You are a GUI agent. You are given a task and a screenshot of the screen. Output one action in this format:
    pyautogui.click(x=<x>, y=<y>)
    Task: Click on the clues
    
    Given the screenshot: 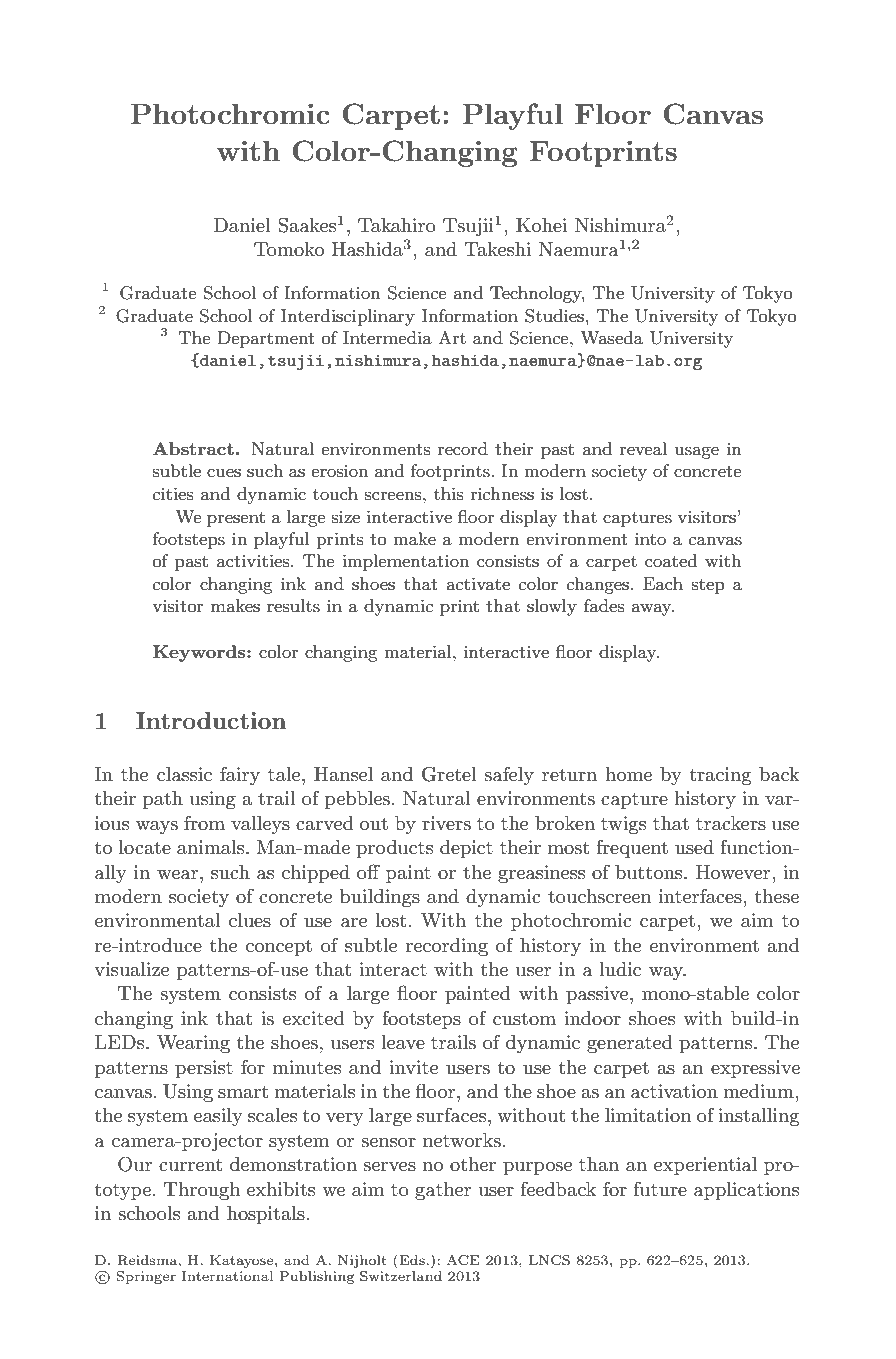 What is the action you would take?
    pyautogui.click(x=250, y=920)
